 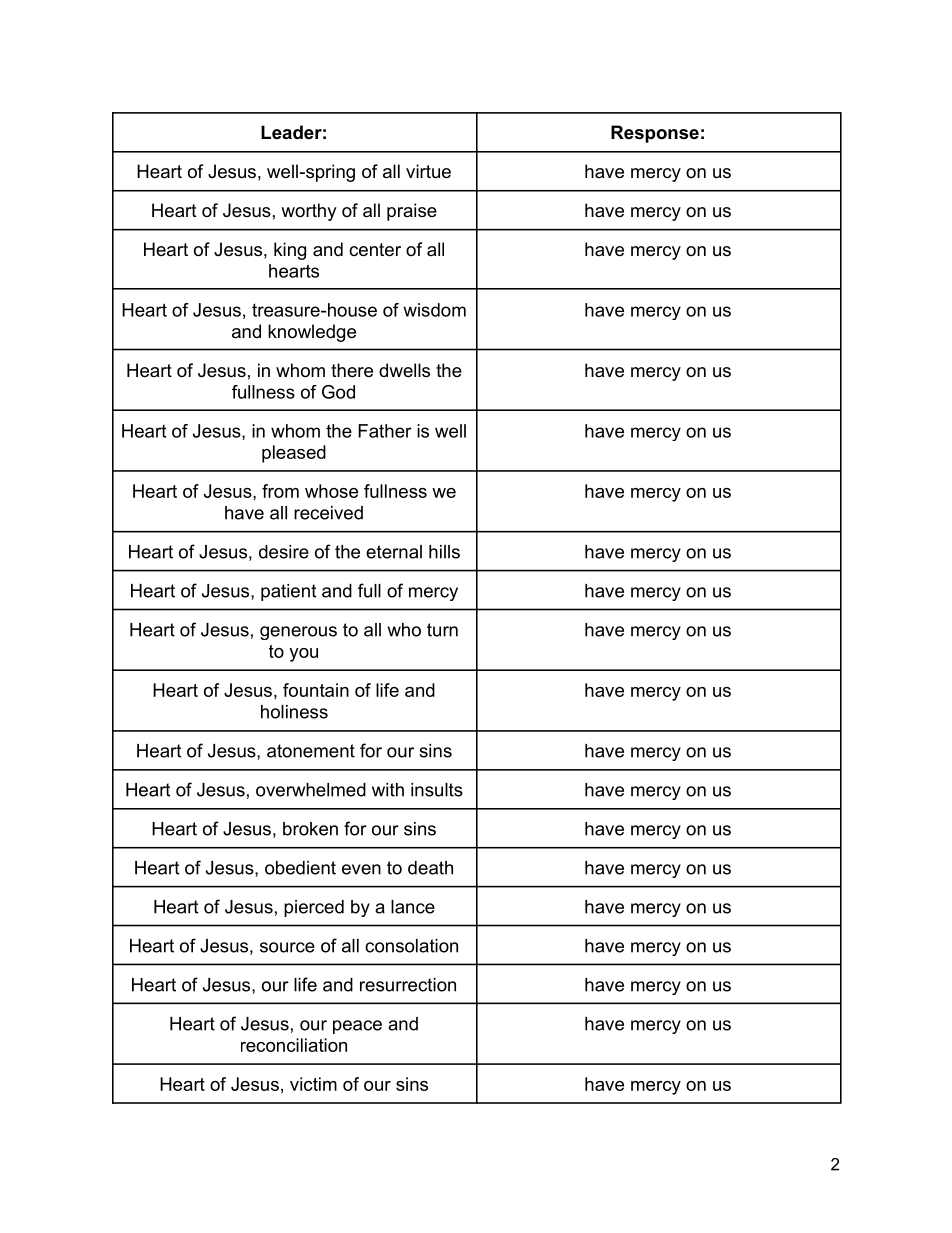 I want to click on insults, so click(x=437, y=790).
